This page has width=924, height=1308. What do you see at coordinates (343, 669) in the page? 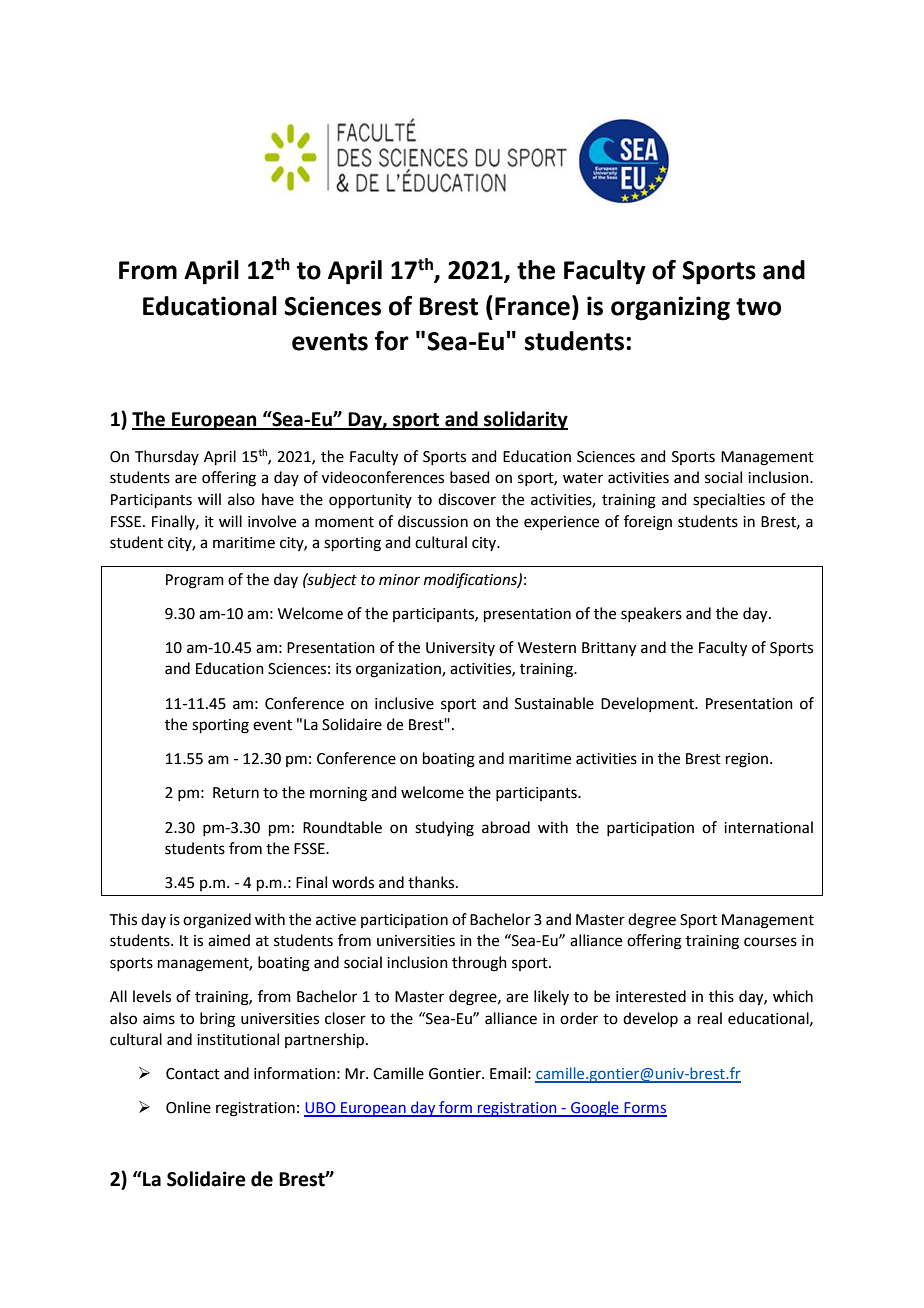
I see `its` at bounding box center [343, 669].
